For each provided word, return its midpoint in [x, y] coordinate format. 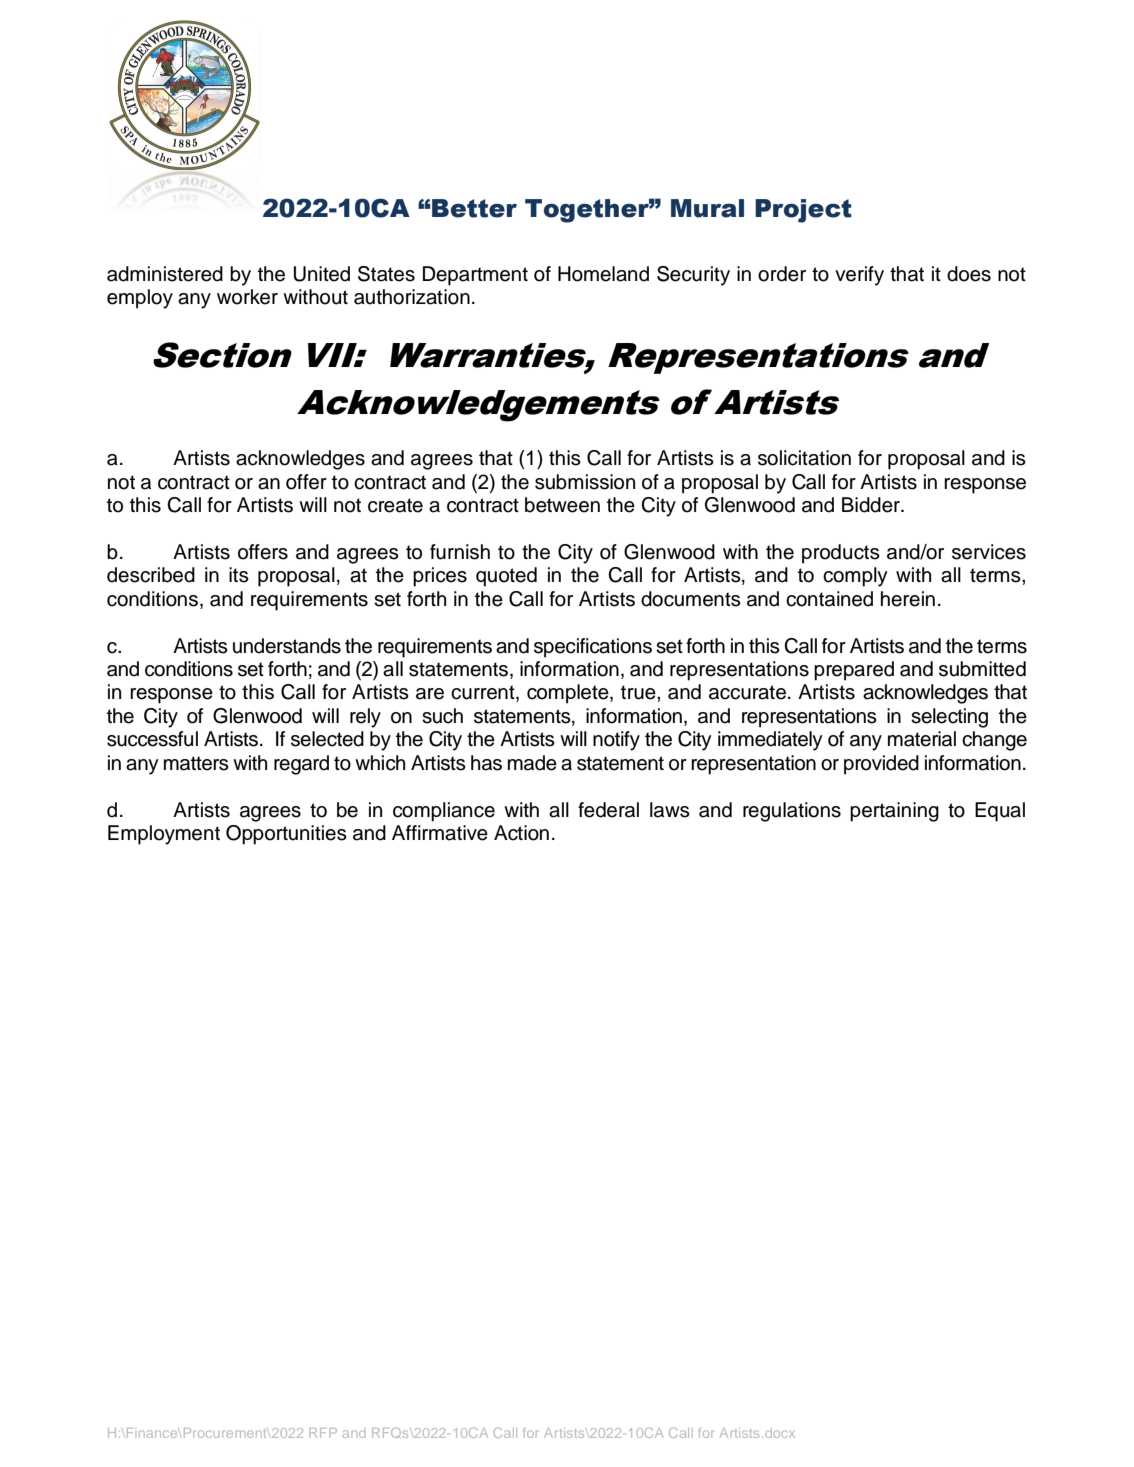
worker [247, 297]
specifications [593, 648]
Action [521, 833]
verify [859, 276]
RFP [323, 1433]
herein [908, 599]
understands [287, 646]
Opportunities [286, 835]
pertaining [894, 812]
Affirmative [440, 833]
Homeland [603, 274]
